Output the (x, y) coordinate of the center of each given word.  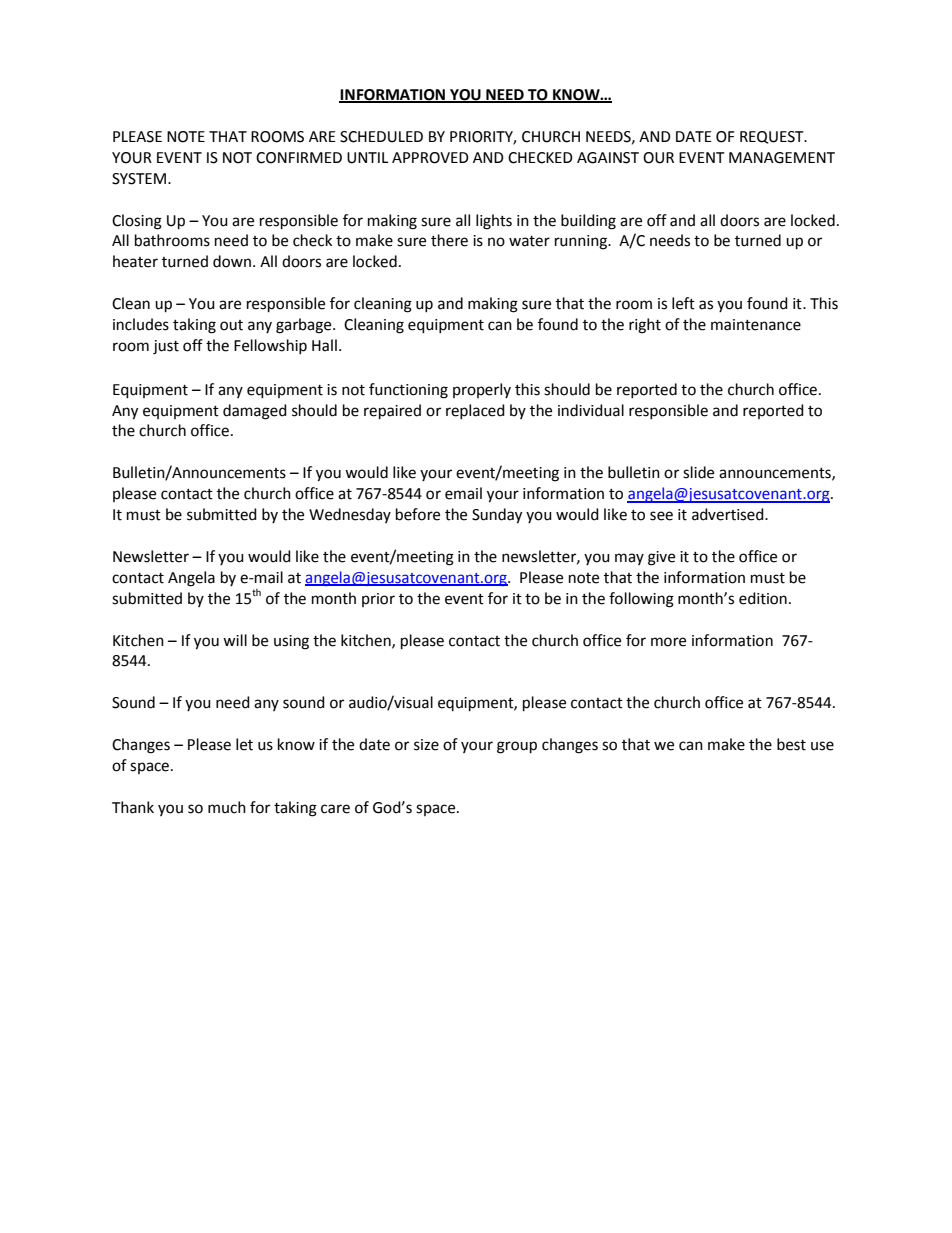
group (517, 747)
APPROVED (430, 158)
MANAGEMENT (782, 158)
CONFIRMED (299, 158)
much (227, 807)
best (791, 744)
